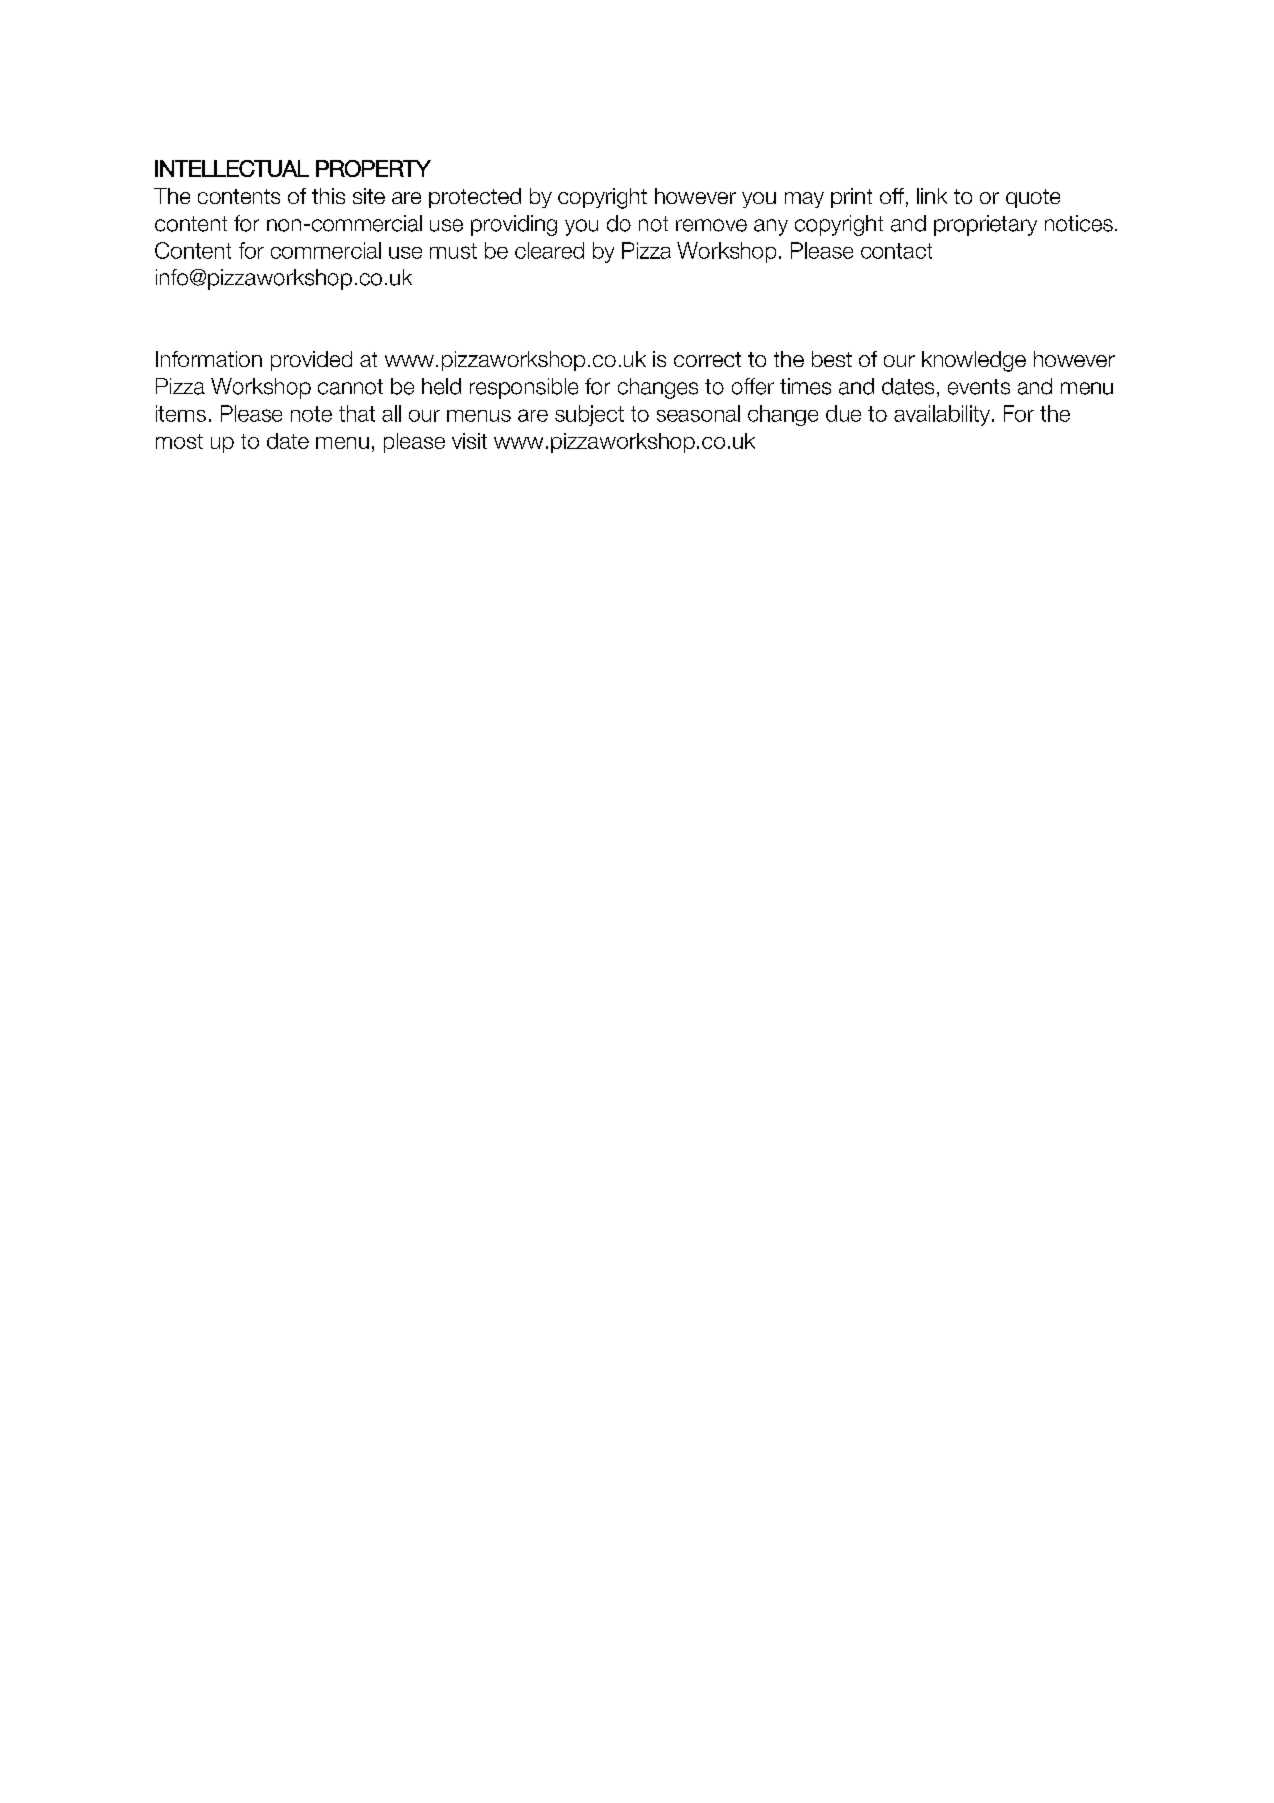 This document has width=1274, height=1803. What do you see at coordinates (707, 359) in the document?
I see `correct` at bounding box center [707, 359].
